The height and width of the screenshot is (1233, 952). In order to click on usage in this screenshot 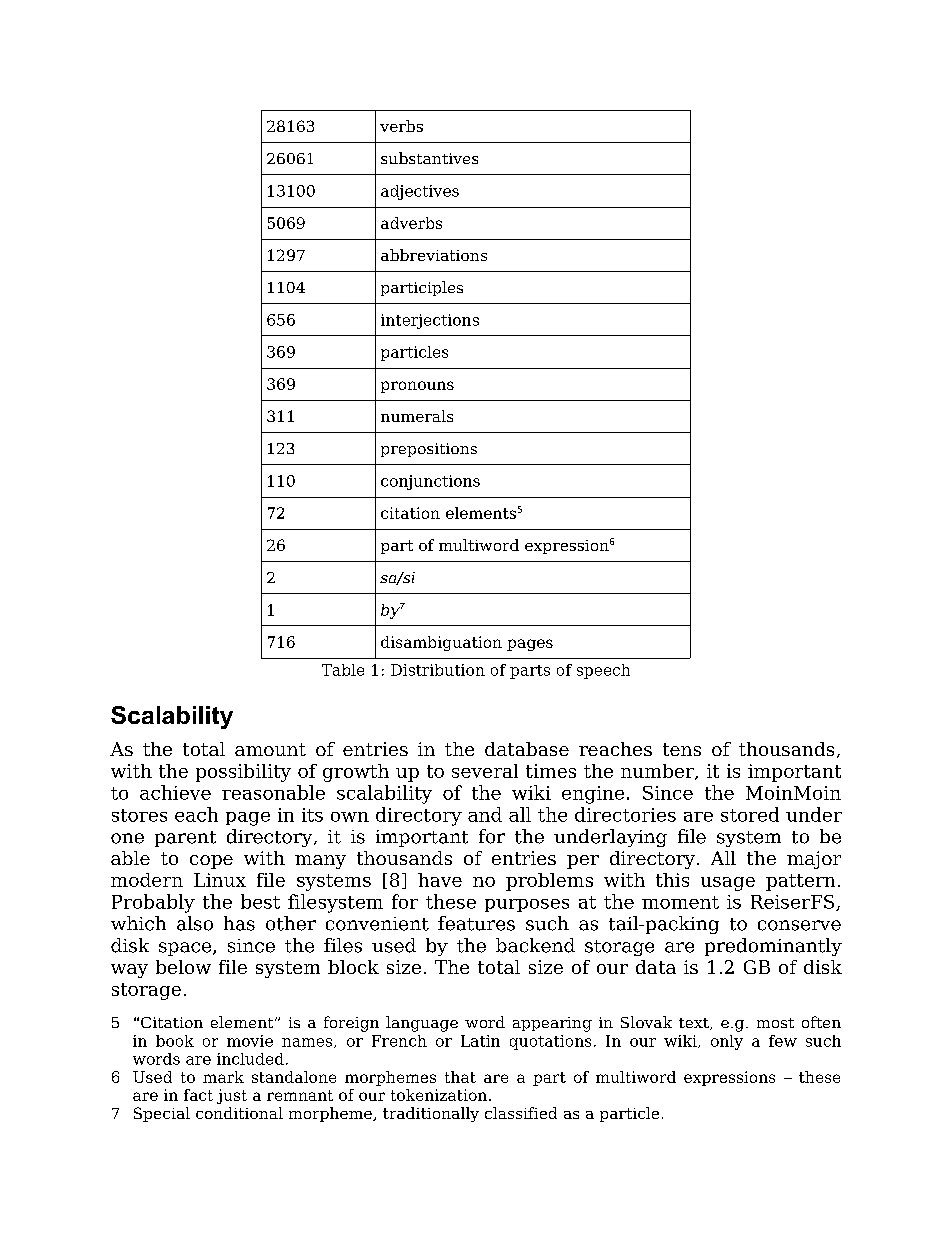, I will do `click(728, 884)`.
